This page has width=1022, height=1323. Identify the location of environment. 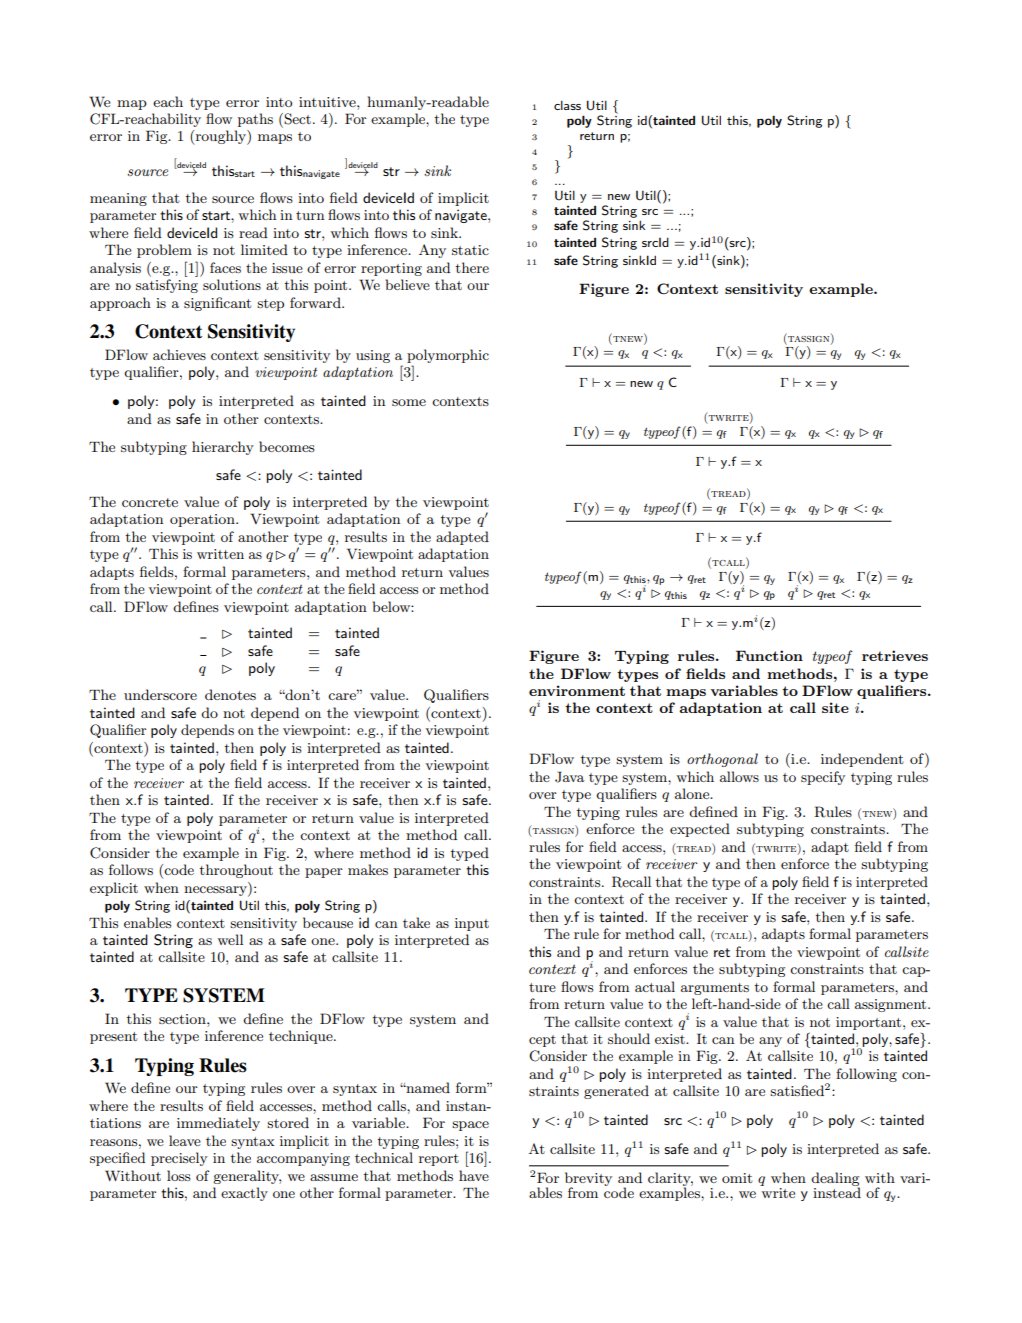
(577, 690).
